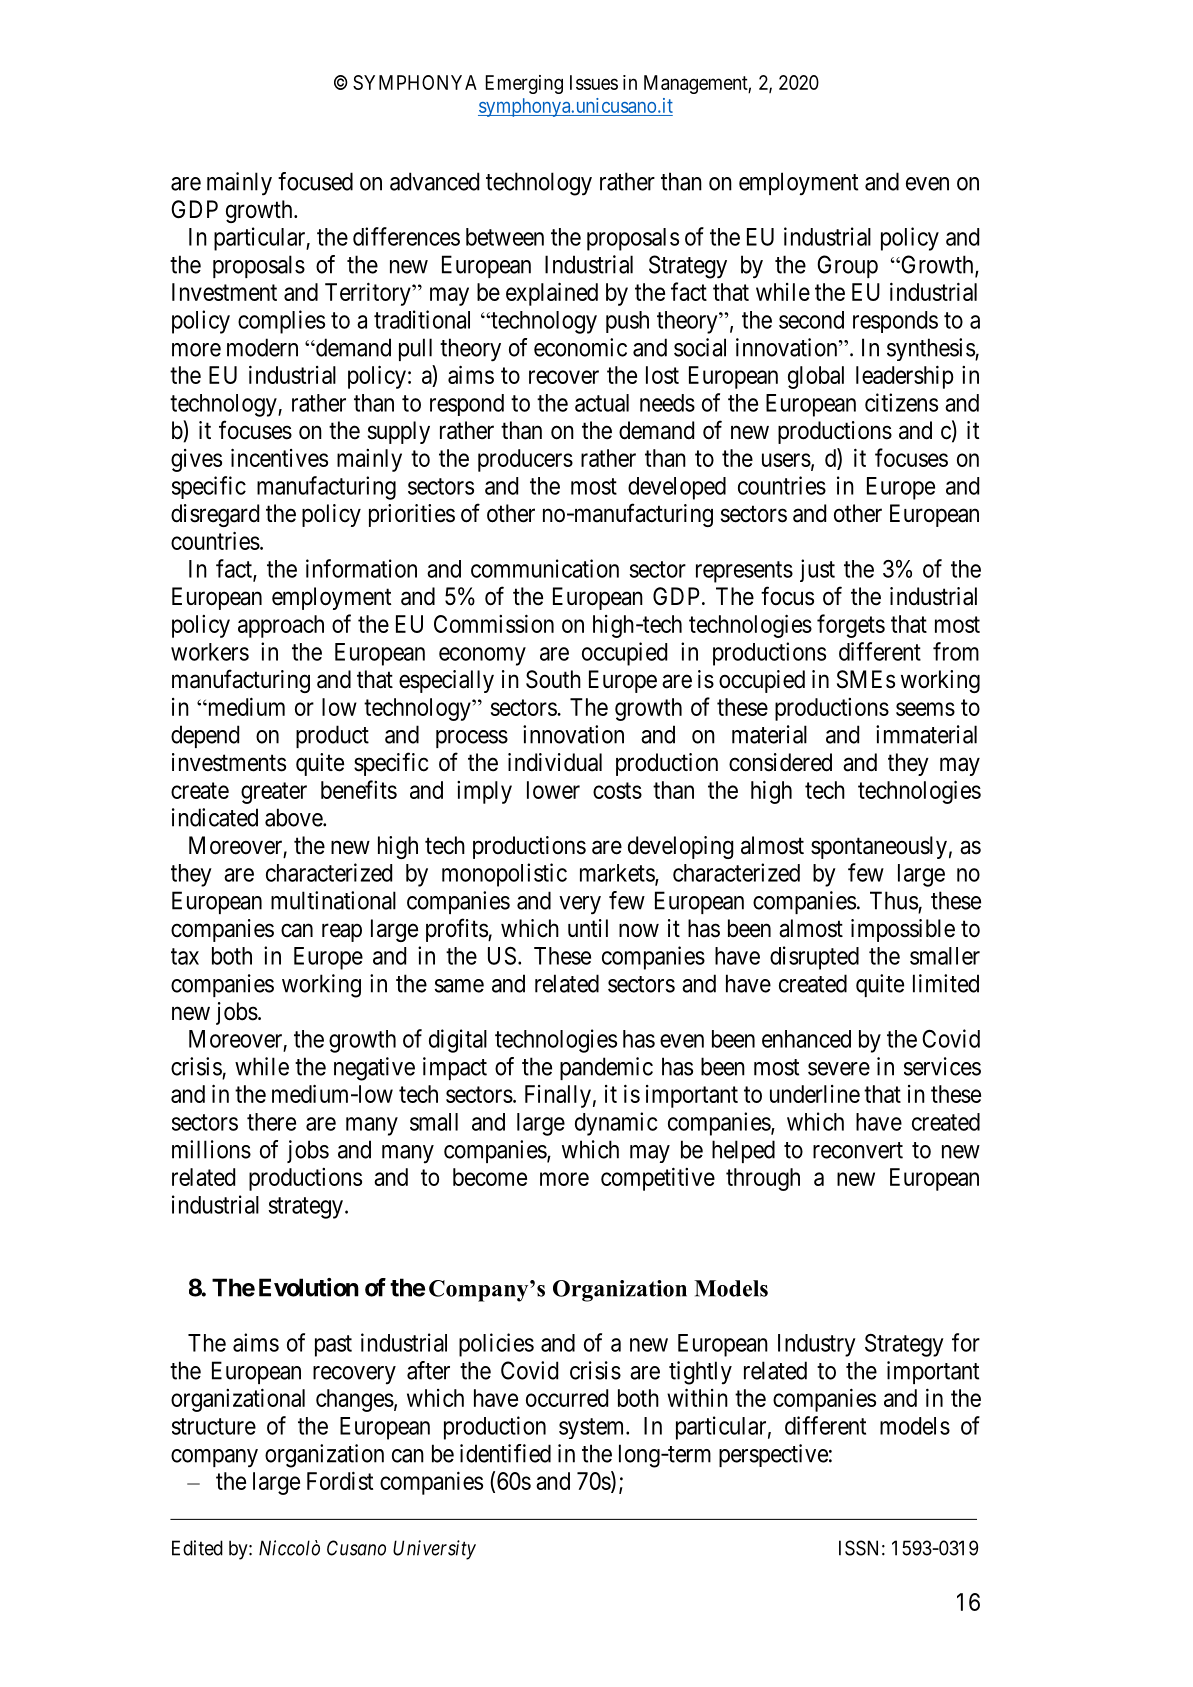  What do you see at coordinates (271, 1122) in the document?
I see `there` at bounding box center [271, 1122].
